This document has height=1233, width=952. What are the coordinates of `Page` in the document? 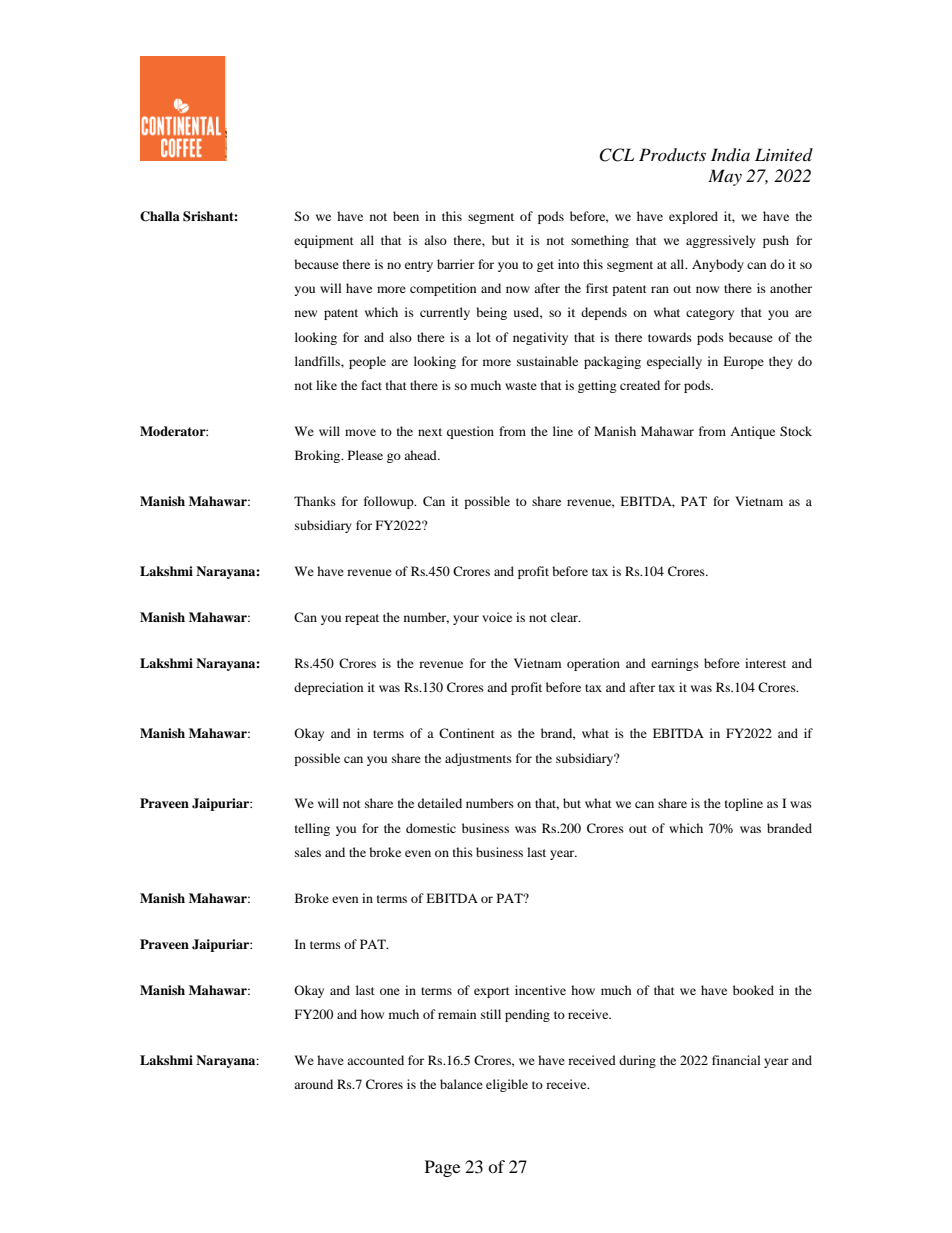 It's located at (442, 1168).
